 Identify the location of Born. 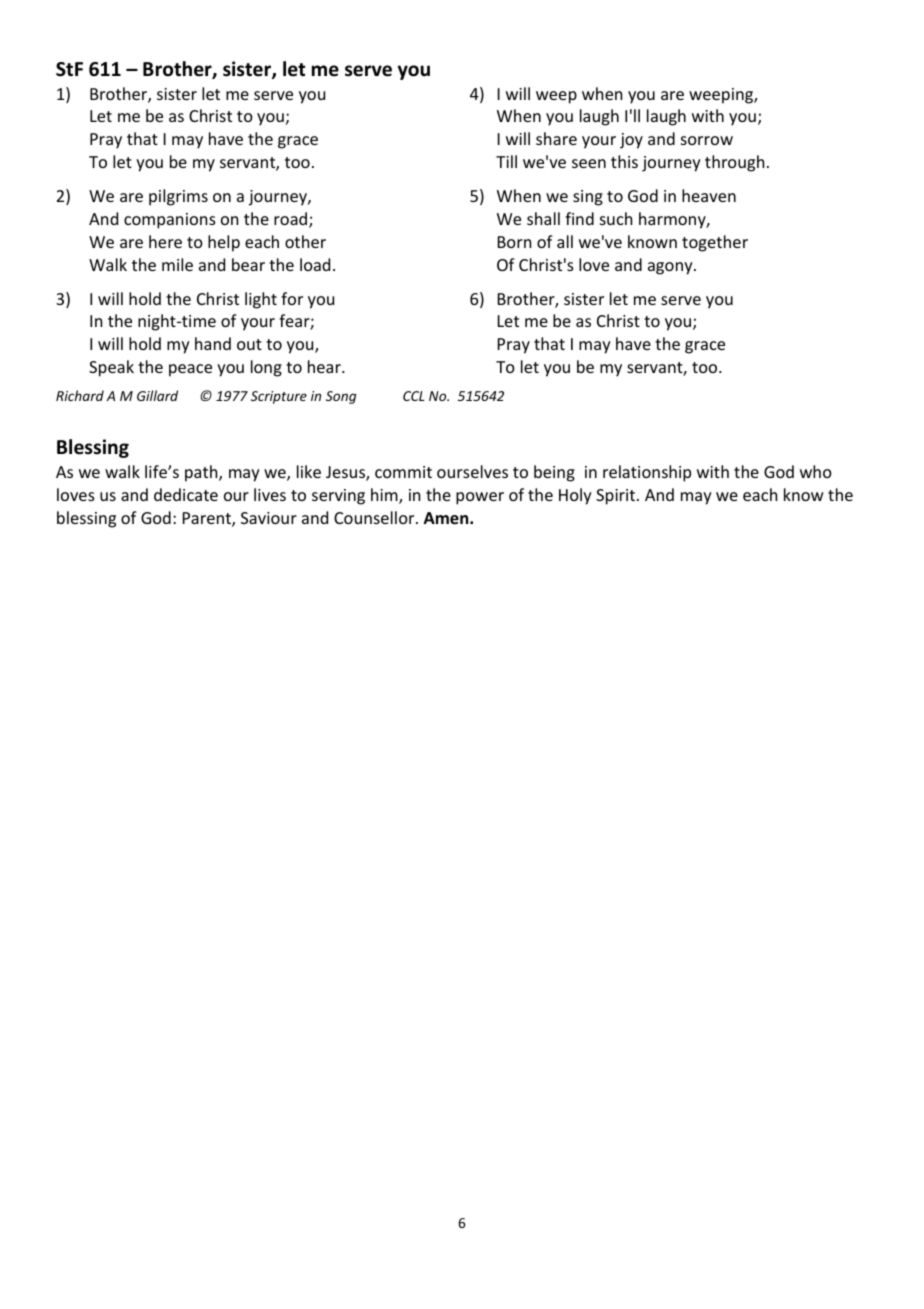
(514, 242).
